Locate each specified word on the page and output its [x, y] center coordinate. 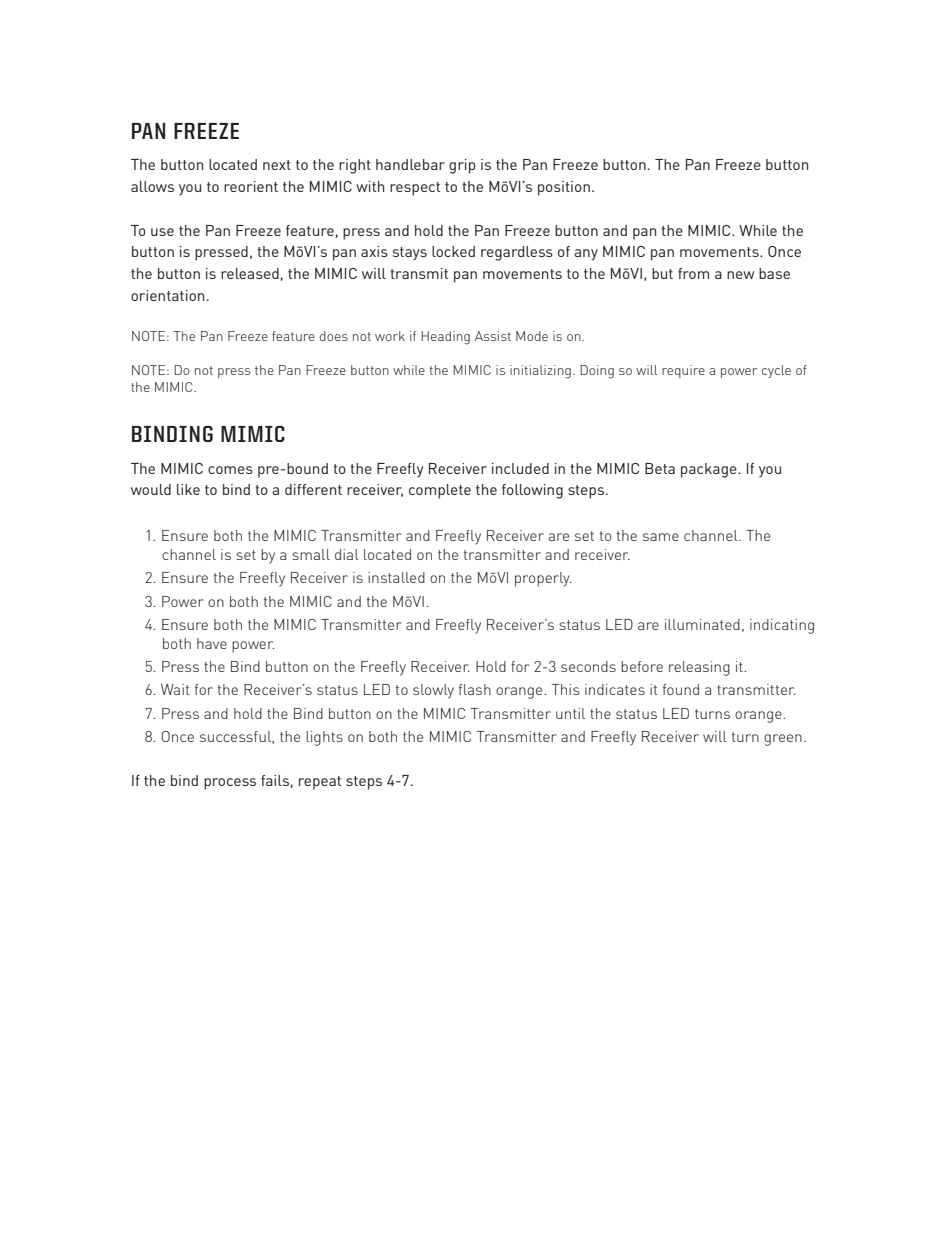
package [710, 470]
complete [440, 491]
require [683, 371]
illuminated [702, 624]
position [564, 188]
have [212, 643]
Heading [445, 338]
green [783, 740]
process [230, 784]
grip [462, 166]
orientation [167, 295]
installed [396, 577]
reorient [251, 186]
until [570, 713]
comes [230, 470]
